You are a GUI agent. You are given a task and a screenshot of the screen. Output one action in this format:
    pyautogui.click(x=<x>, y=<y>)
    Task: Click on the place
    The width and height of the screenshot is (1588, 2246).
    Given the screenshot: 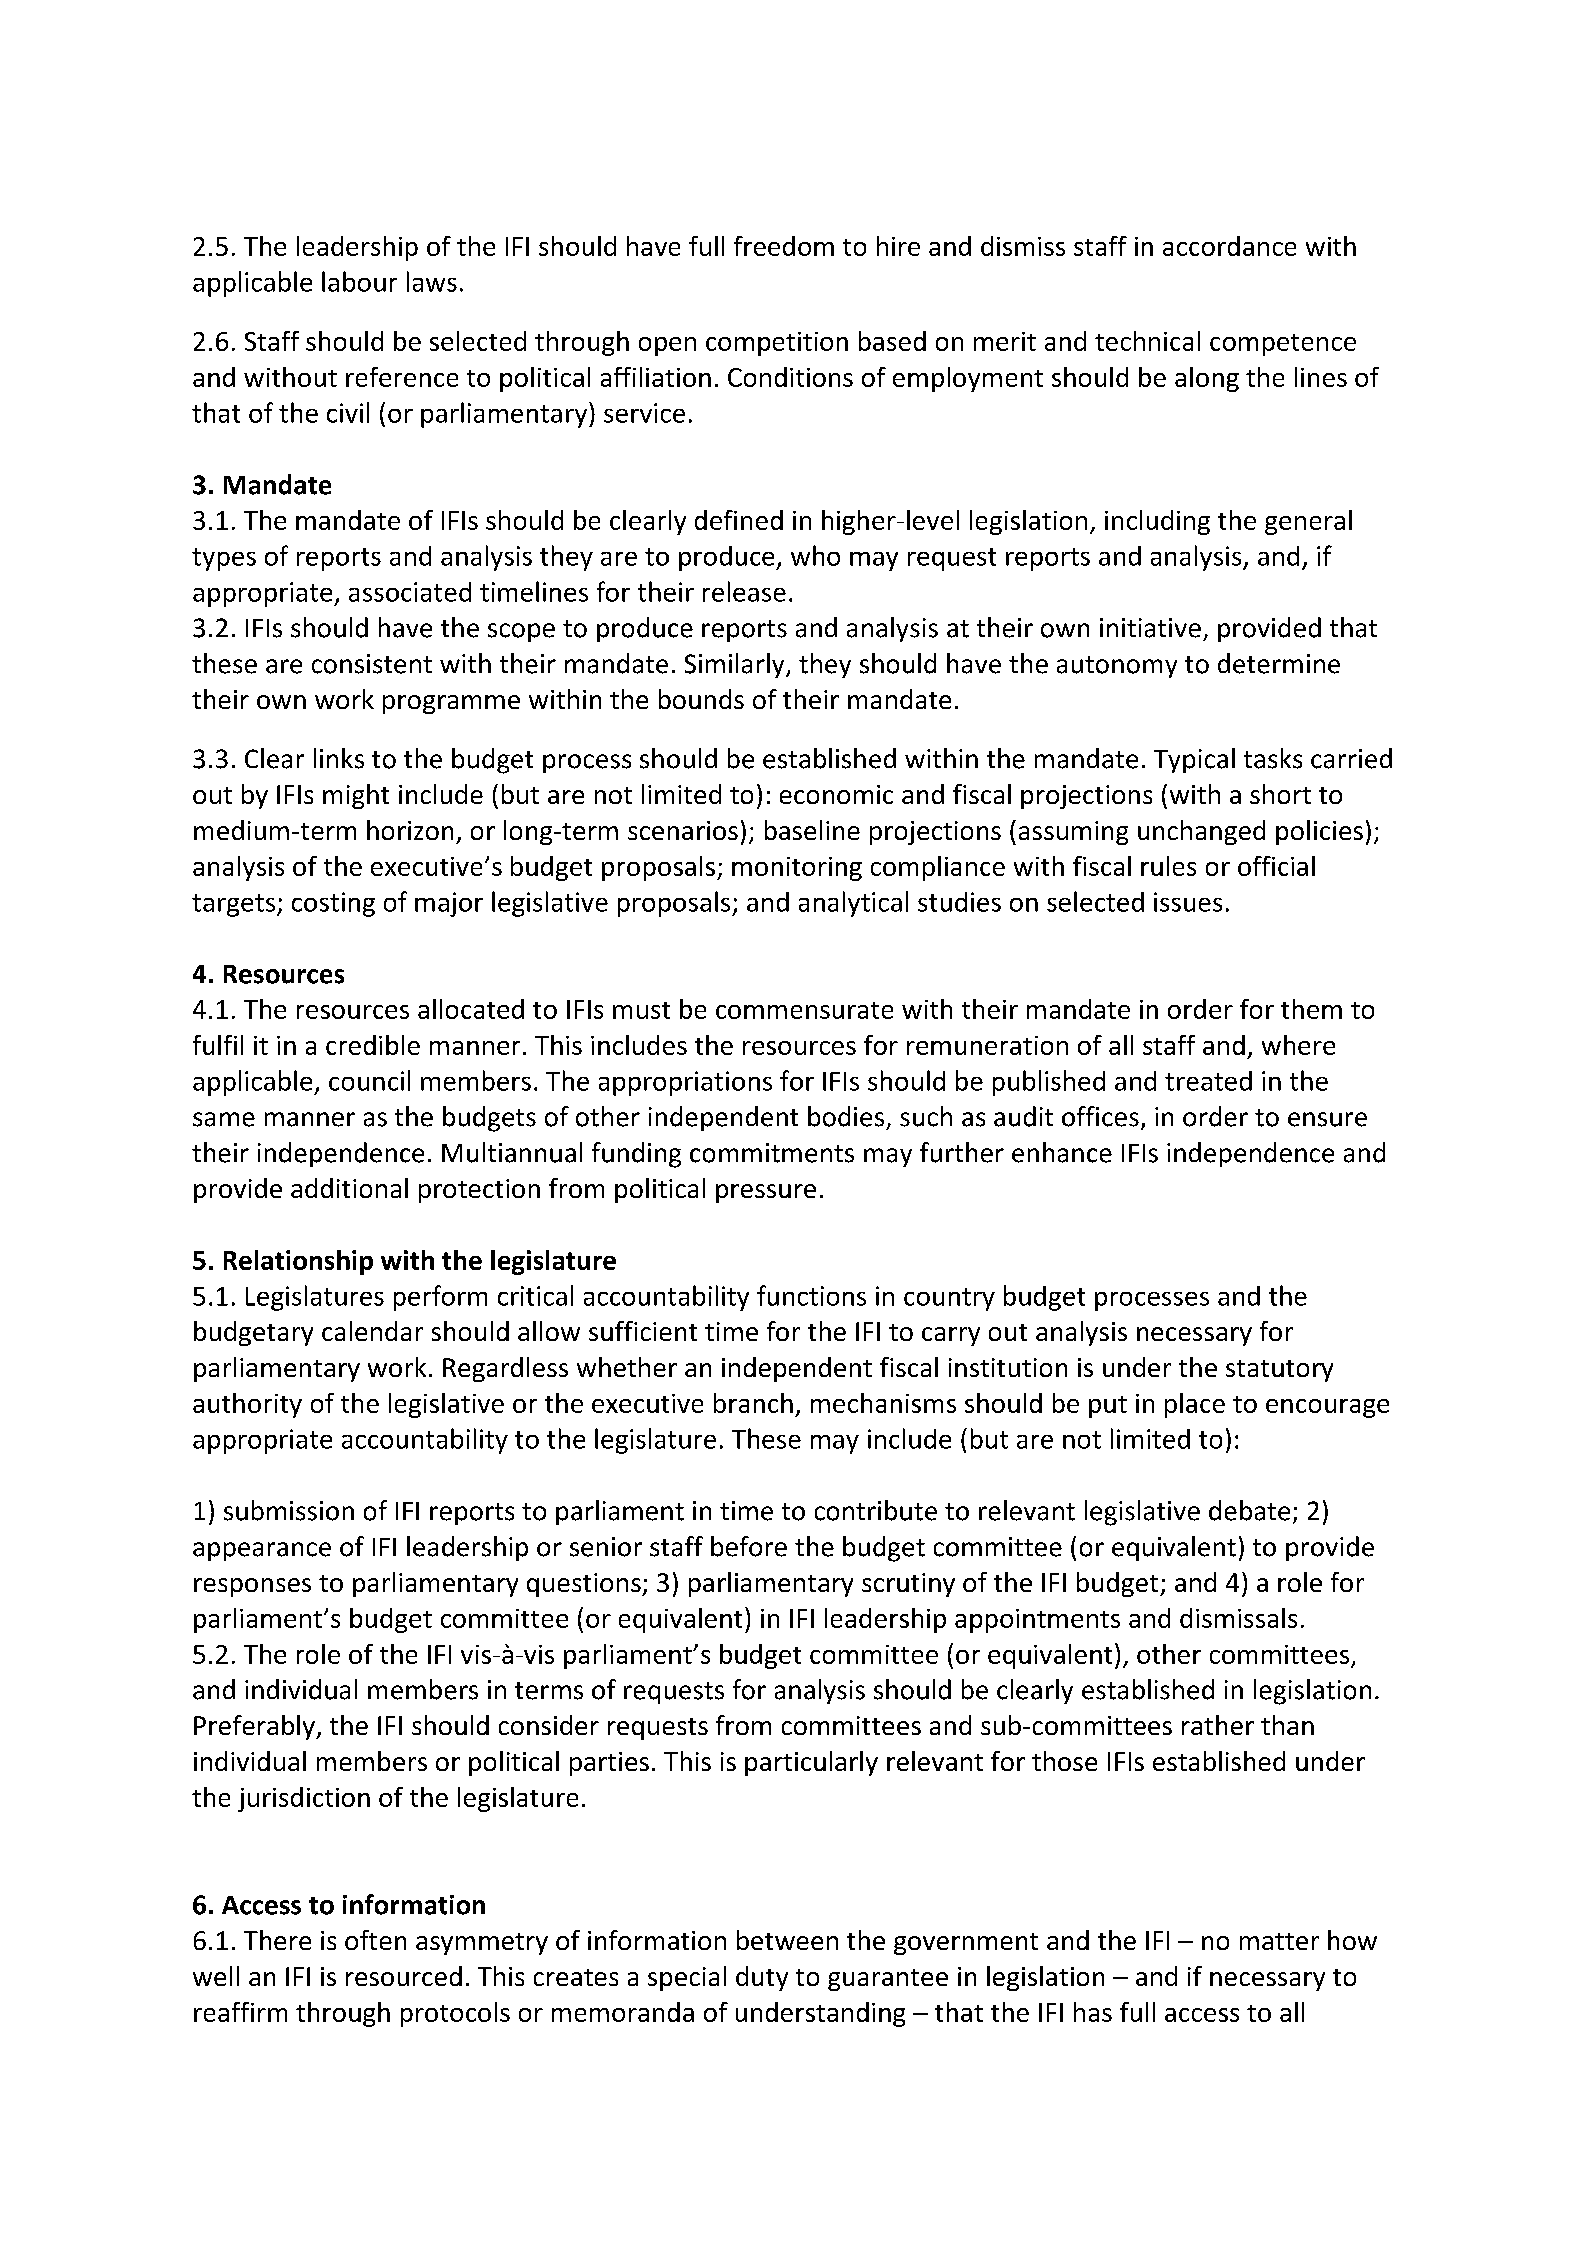 What is the action you would take?
    pyautogui.click(x=1195, y=1405)
